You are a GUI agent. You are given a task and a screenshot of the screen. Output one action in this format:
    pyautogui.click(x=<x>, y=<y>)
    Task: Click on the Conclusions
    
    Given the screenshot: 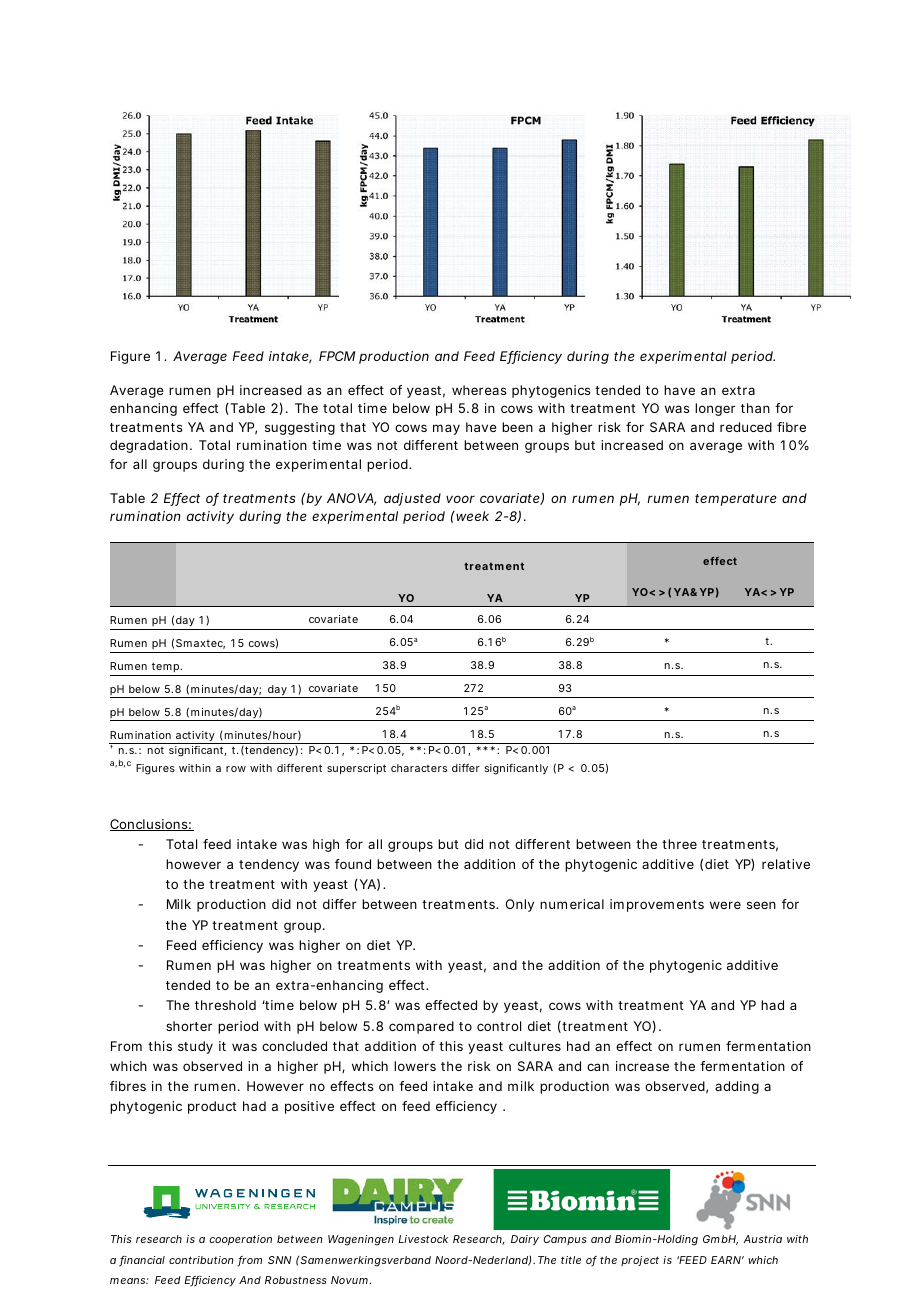 What is the action you would take?
    pyautogui.click(x=149, y=825)
